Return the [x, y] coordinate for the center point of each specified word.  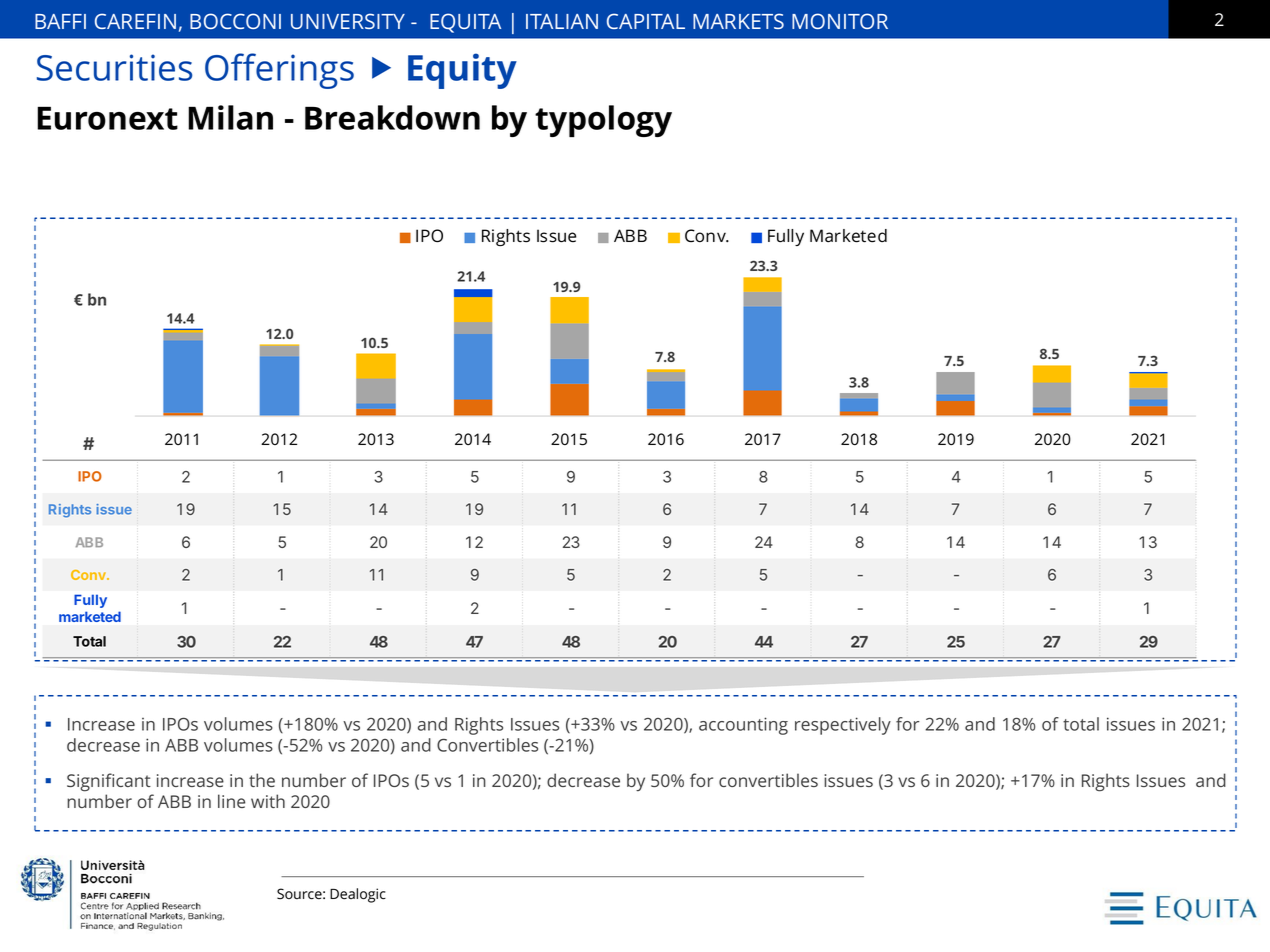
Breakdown [392, 117]
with [268, 801]
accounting [743, 726]
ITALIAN [562, 21]
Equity [462, 71]
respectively [843, 726]
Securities [114, 67]
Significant [109, 782]
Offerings [279, 71]
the [262, 780]
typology [603, 121]
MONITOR [840, 21]
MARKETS [738, 21]
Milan [230, 117]
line [231, 801]
